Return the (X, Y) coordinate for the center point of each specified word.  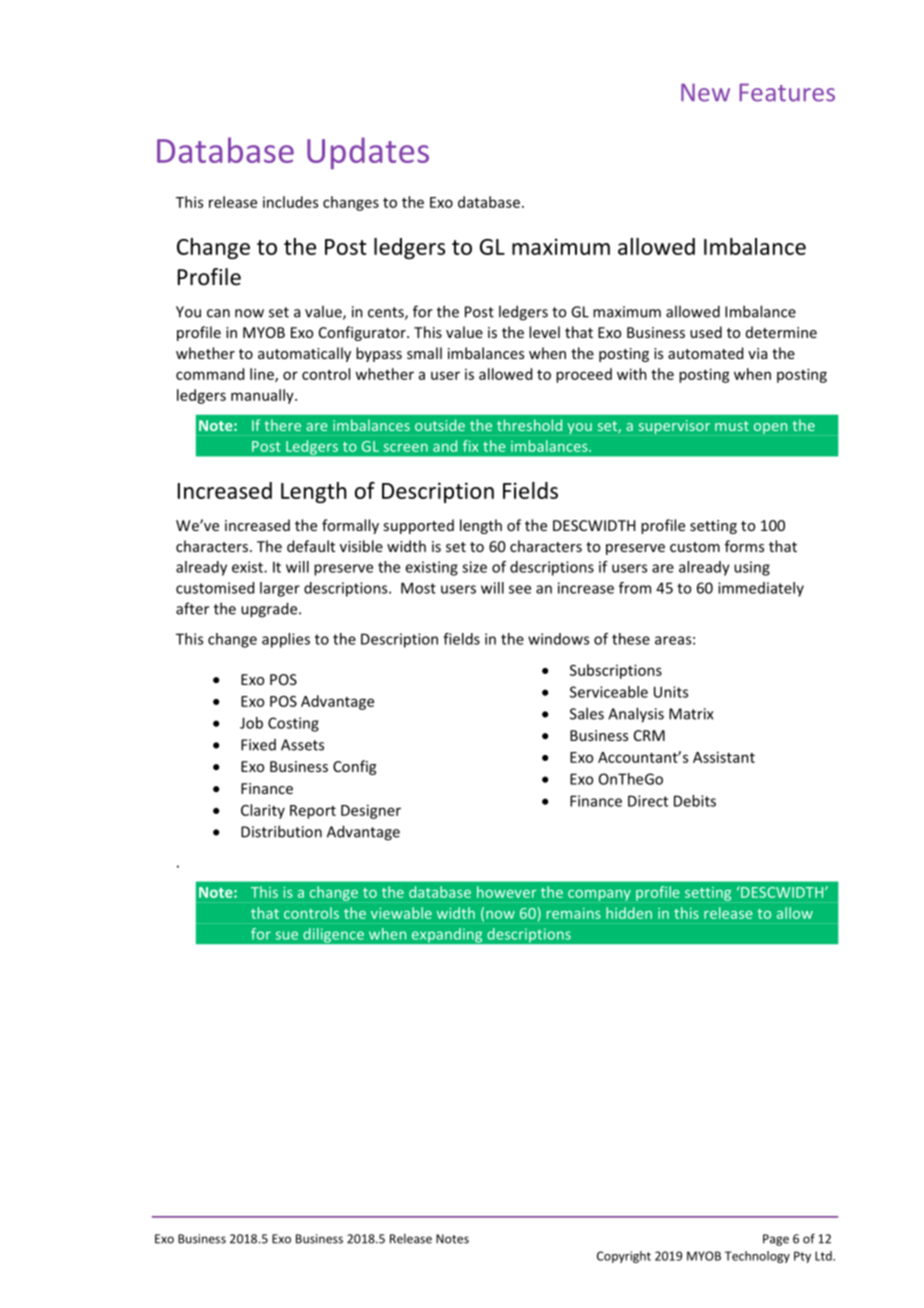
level (544, 332)
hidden (629, 913)
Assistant (724, 757)
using (752, 568)
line (263, 375)
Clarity (263, 811)
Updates (368, 153)
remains (574, 913)
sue (287, 935)
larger (280, 589)
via (757, 353)
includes (290, 202)
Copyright (624, 1257)
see (520, 589)
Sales (587, 713)
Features (787, 92)
